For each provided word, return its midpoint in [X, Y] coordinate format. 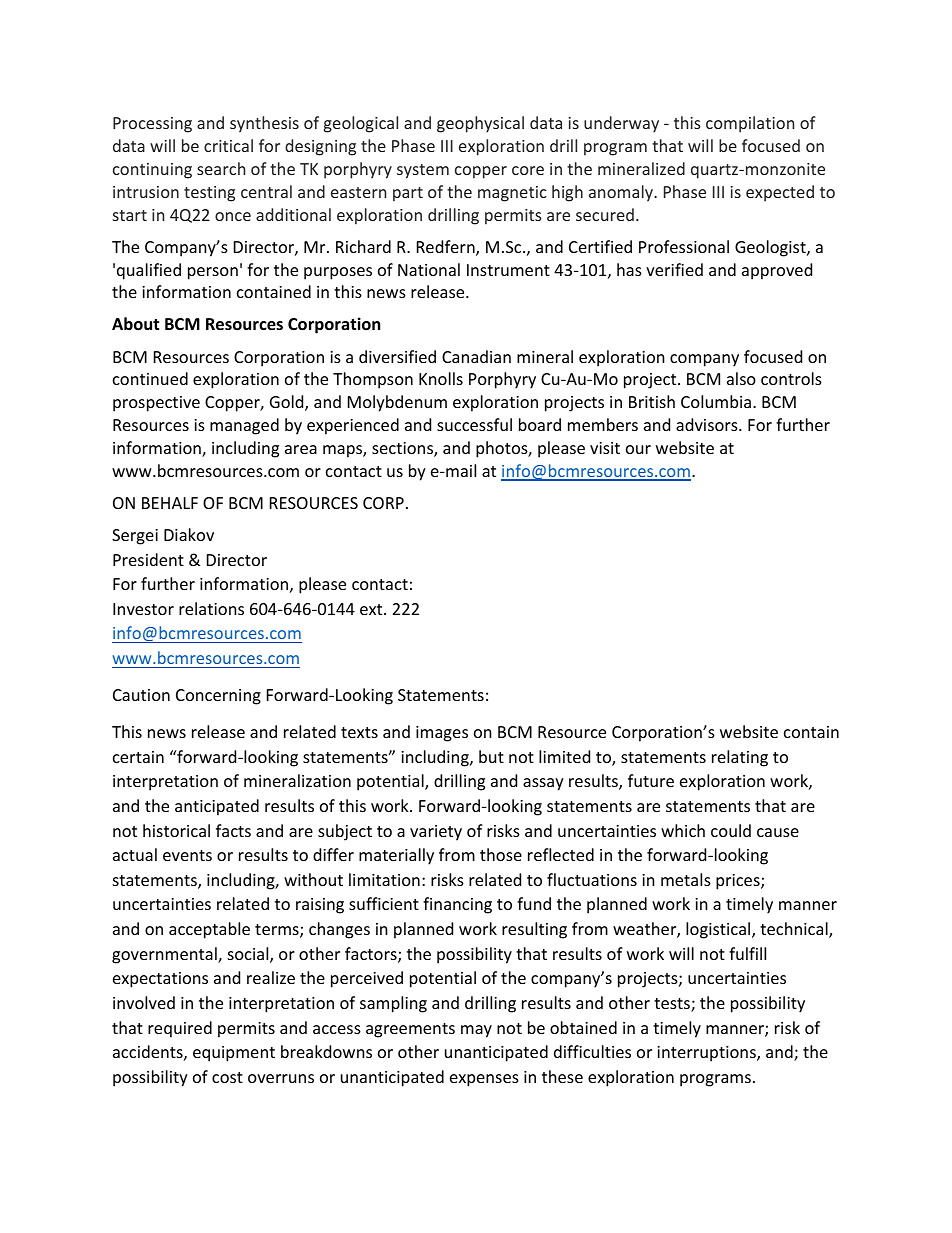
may [476, 1031]
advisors [708, 424]
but [491, 756]
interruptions [707, 1054]
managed [244, 426]
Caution [141, 695]
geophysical [480, 124]
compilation [750, 124]
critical [228, 145]
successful [474, 424]
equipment [234, 1054]
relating [740, 758]
